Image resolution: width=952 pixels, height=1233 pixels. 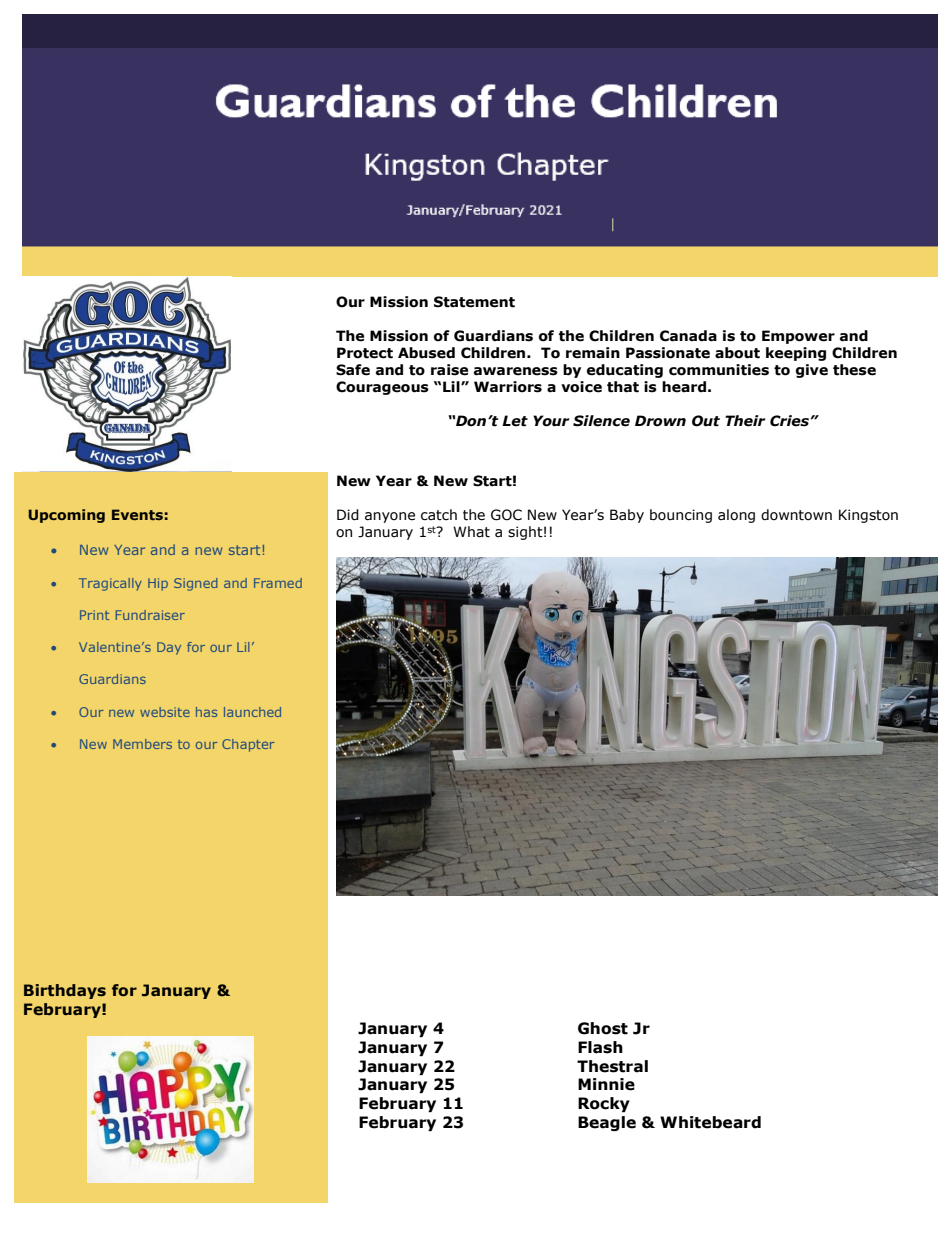 What do you see at coordinates (353, 370) in the page?
I see `Safe` at bounding box center [353, 370].
